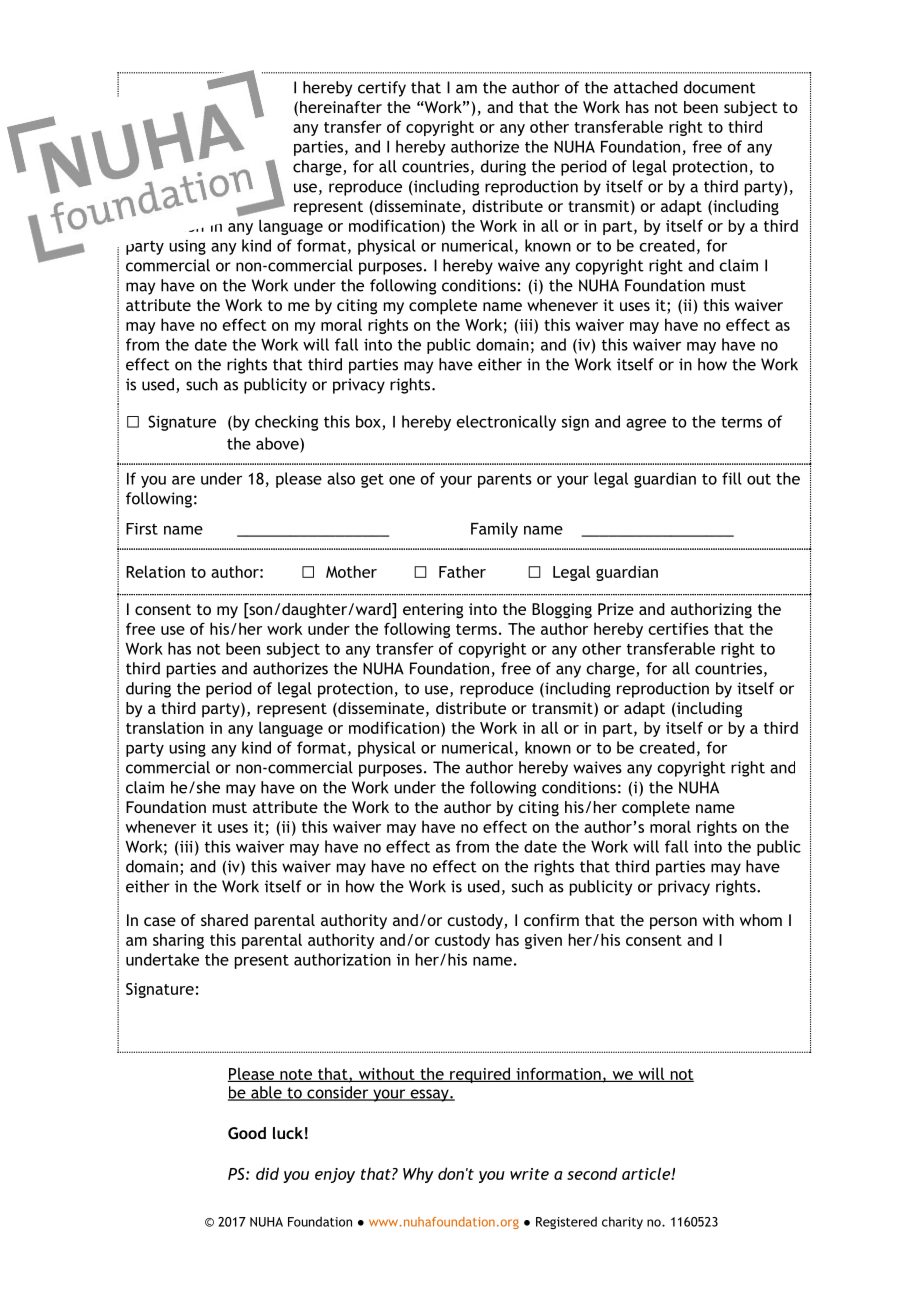  I want to click on hereinafter, so click(341, 107).
